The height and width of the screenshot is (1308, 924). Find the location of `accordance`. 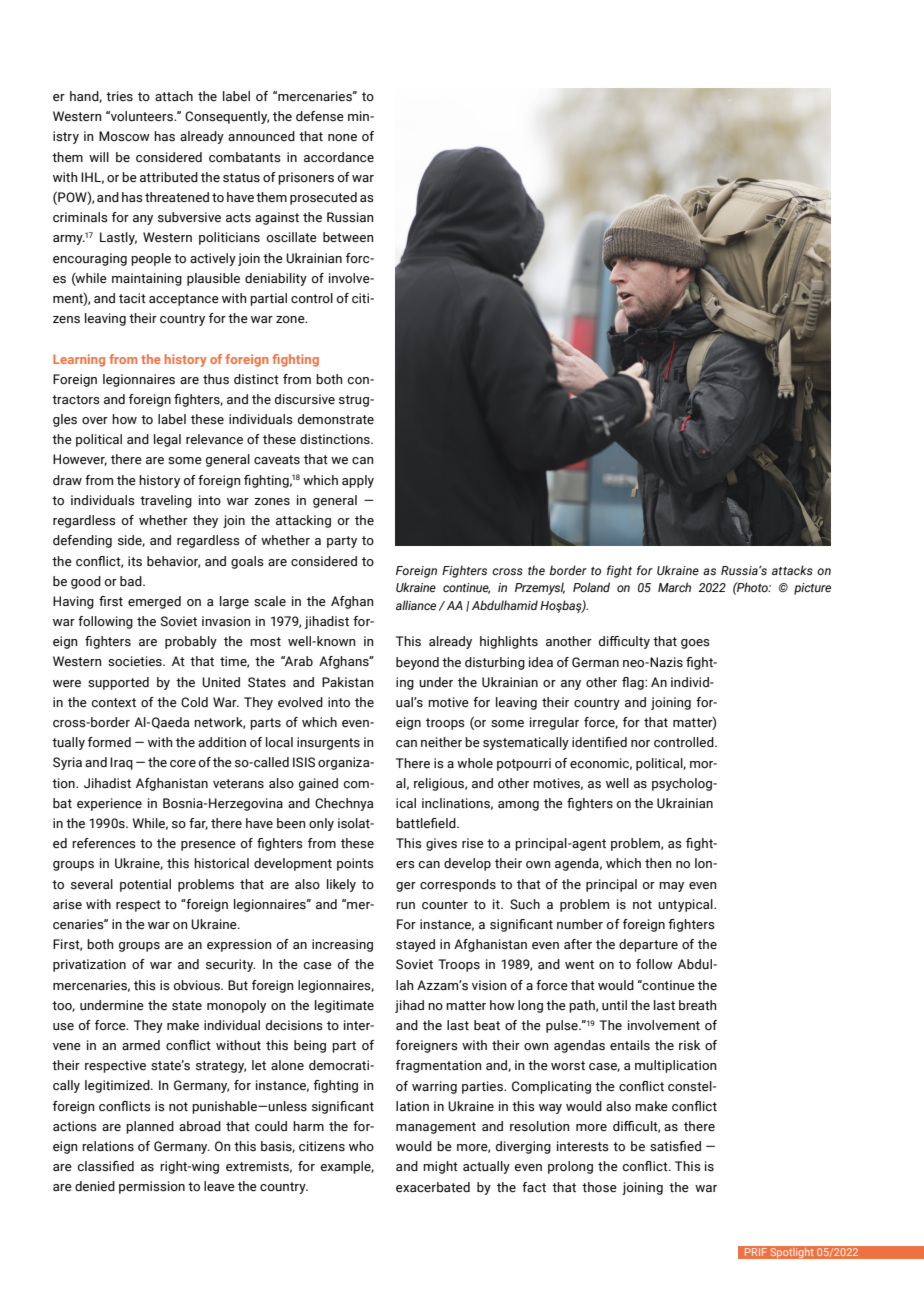

accordance is located at coordinates (339, 157).
